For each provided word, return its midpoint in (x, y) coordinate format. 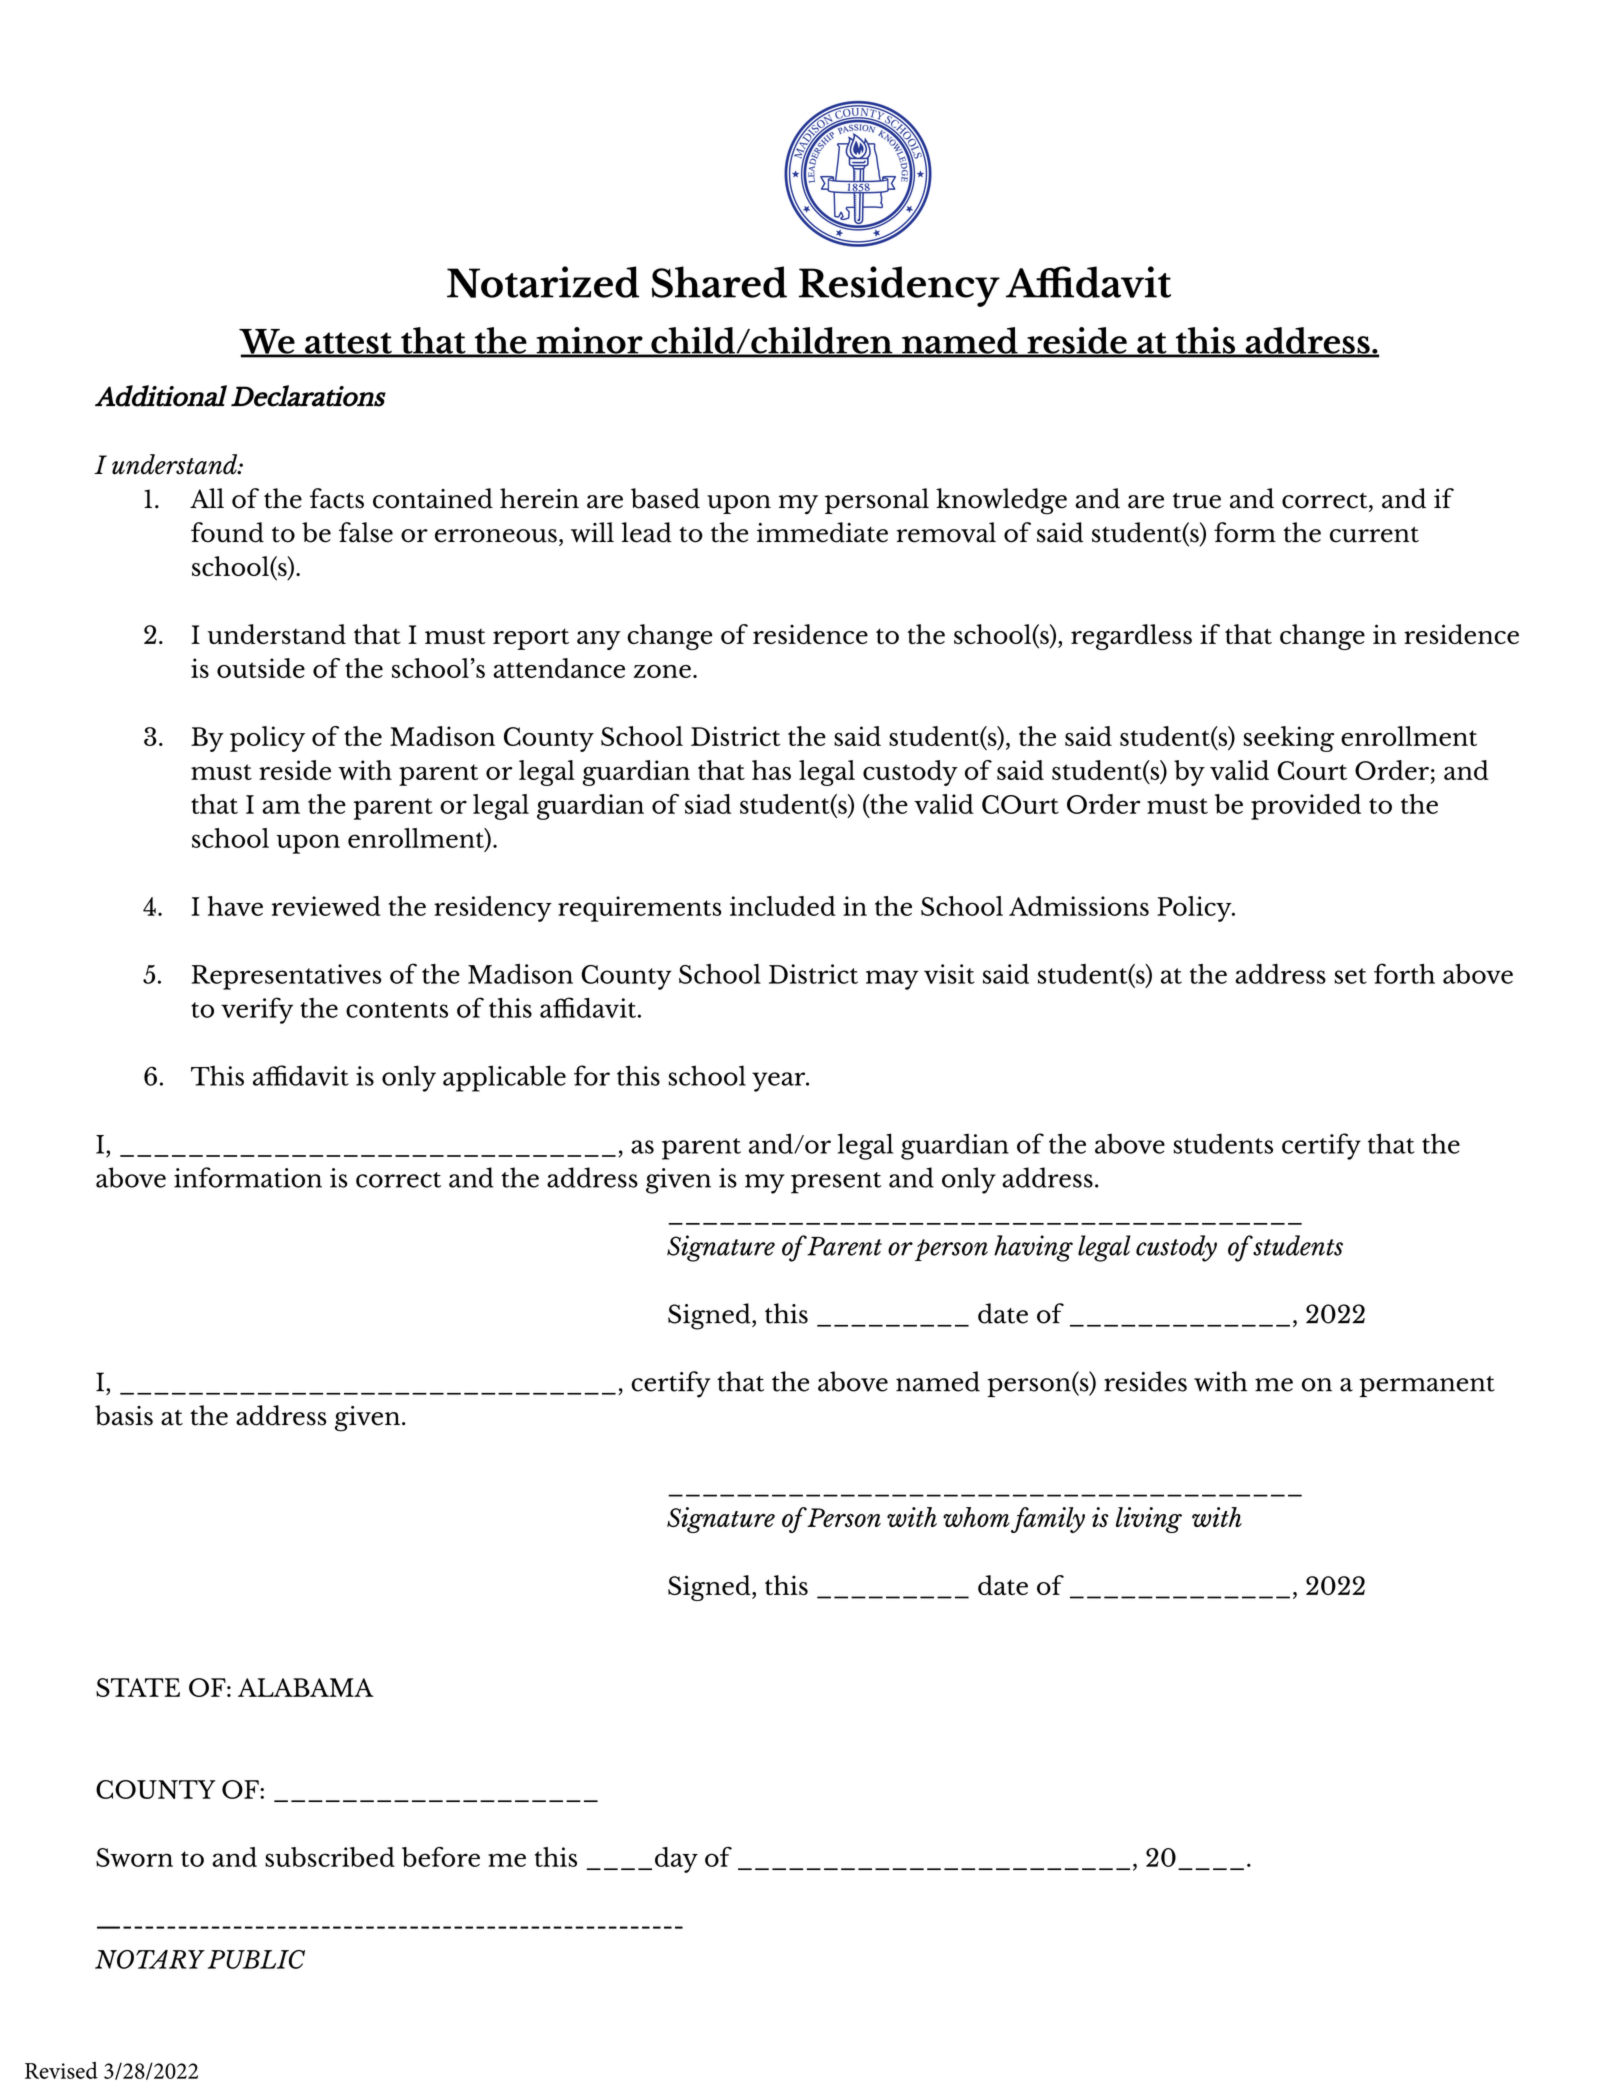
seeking (1288, 739)
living (1149, 1520)
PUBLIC (256, 1959)
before (441, 1857)
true (1197, 501)
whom (976, 1517)
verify (257, 1010)
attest (348, 344)
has (771, 770)
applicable (504, 1078)
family (1048, 1520)
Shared (719, 282)
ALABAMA (306, 1687)
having (1033, 1248)
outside (261, 668)
